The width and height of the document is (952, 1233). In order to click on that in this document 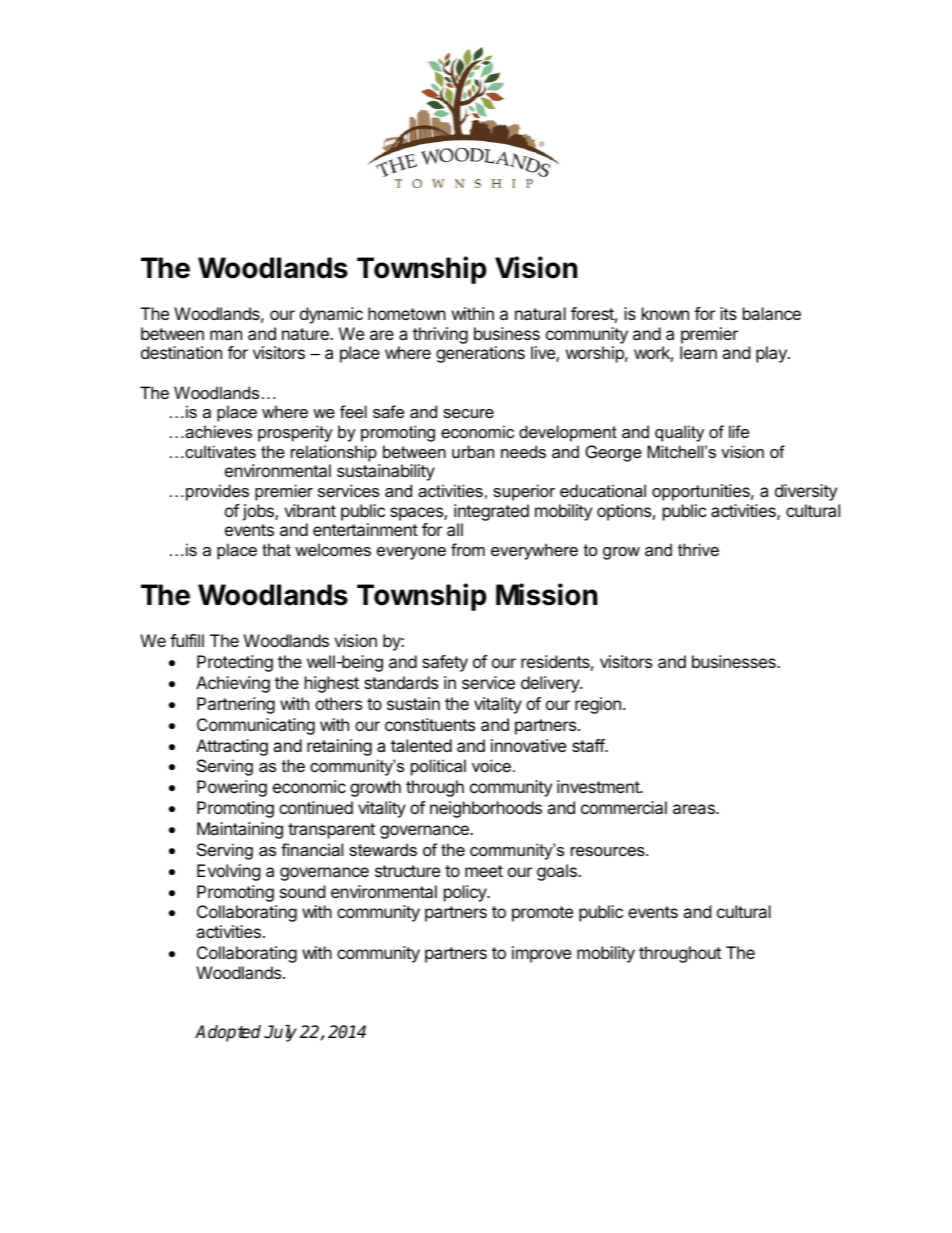, I will do `click(276, 549)`.
